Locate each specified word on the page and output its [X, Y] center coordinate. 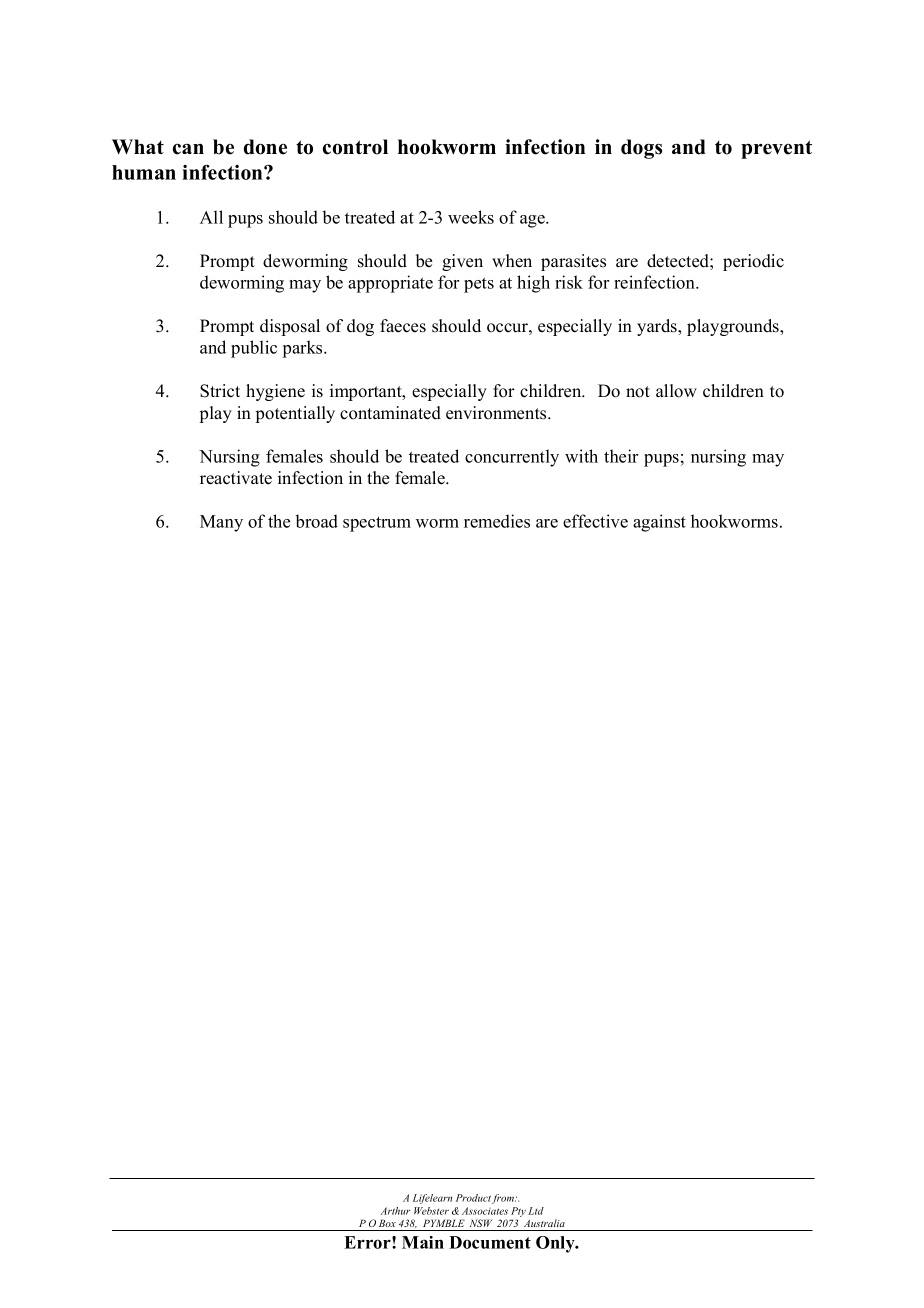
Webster [431, 1211]
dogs [641, 149]
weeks [471, 217]
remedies [497, 521]
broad [316, 521]
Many [221, 523]
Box [387, 1223]
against [659, 523]
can [188, 149]
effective [595, 521]
